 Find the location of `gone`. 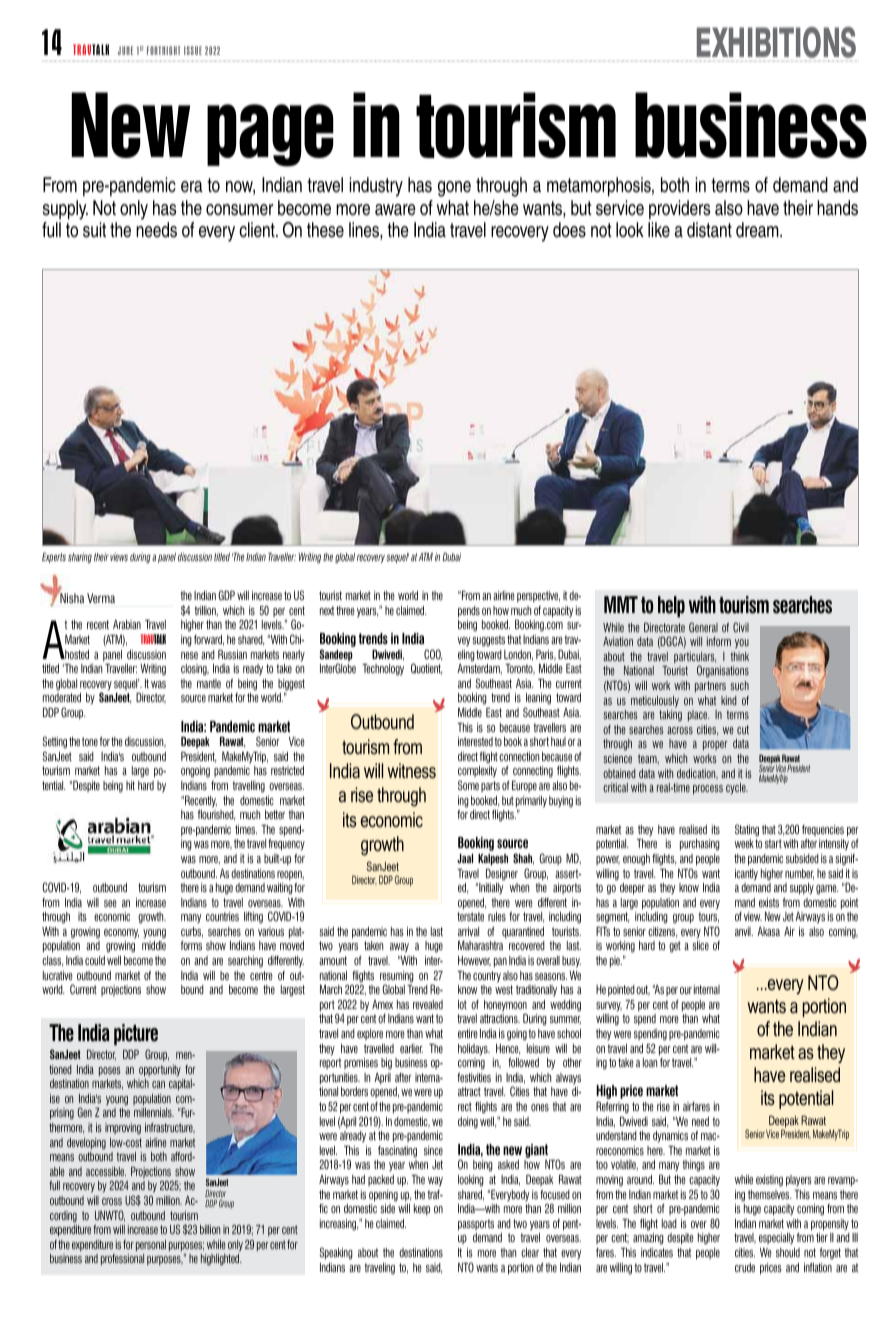

gone is located at coordinates (454, 189).
